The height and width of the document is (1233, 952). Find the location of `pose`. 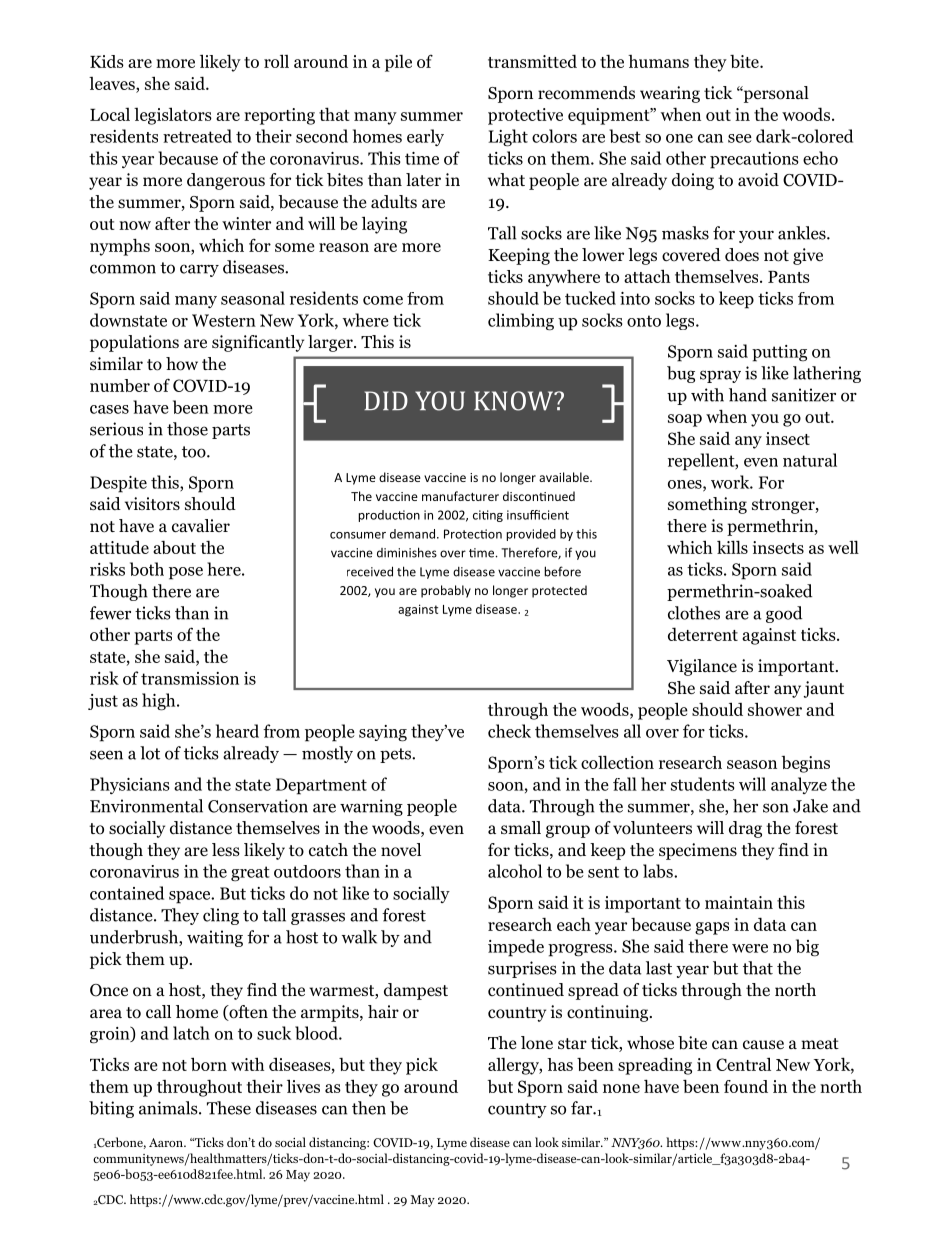

pose is located at coordinates (186, 573).
